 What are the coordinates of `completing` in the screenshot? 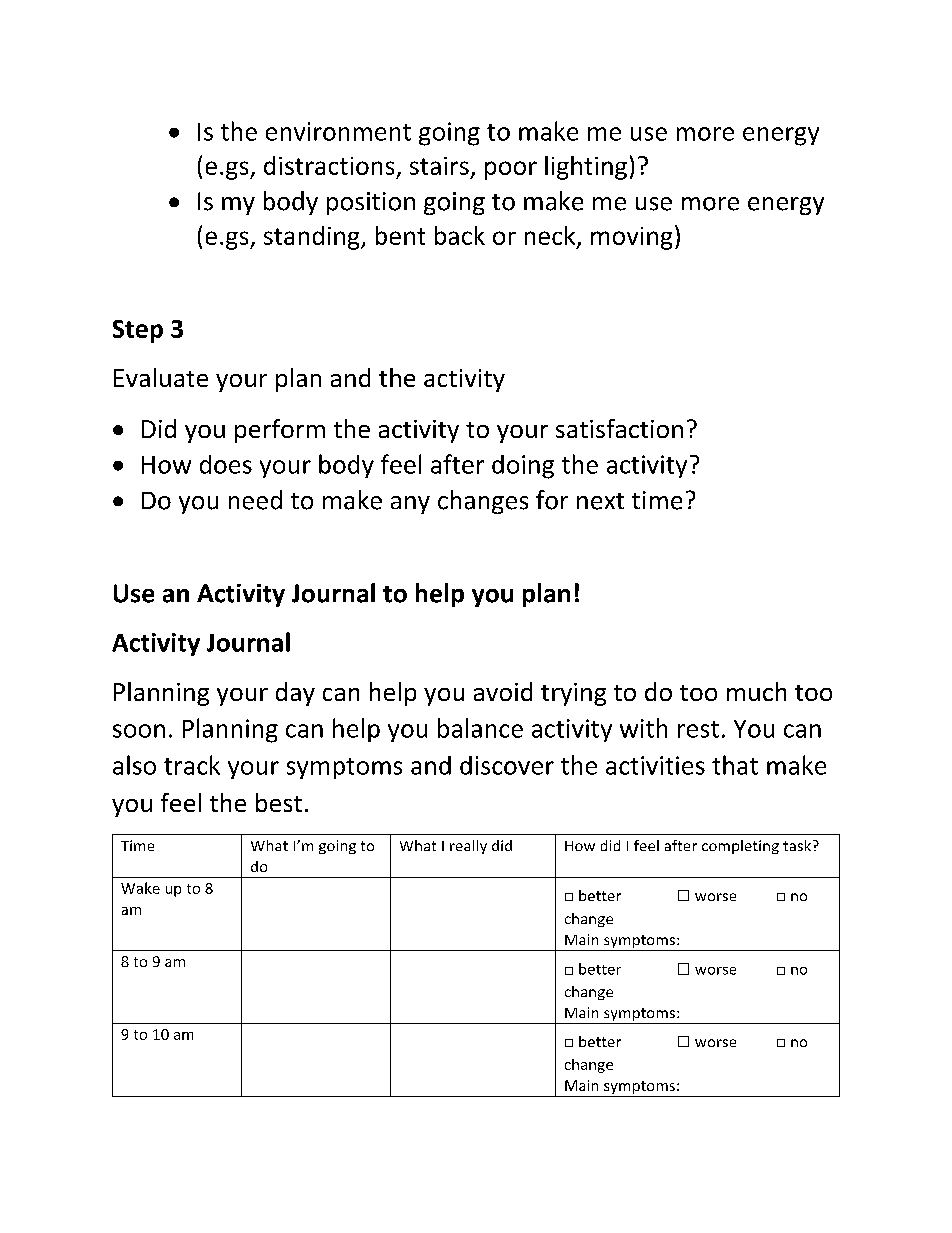 It's located at (740, 847).
